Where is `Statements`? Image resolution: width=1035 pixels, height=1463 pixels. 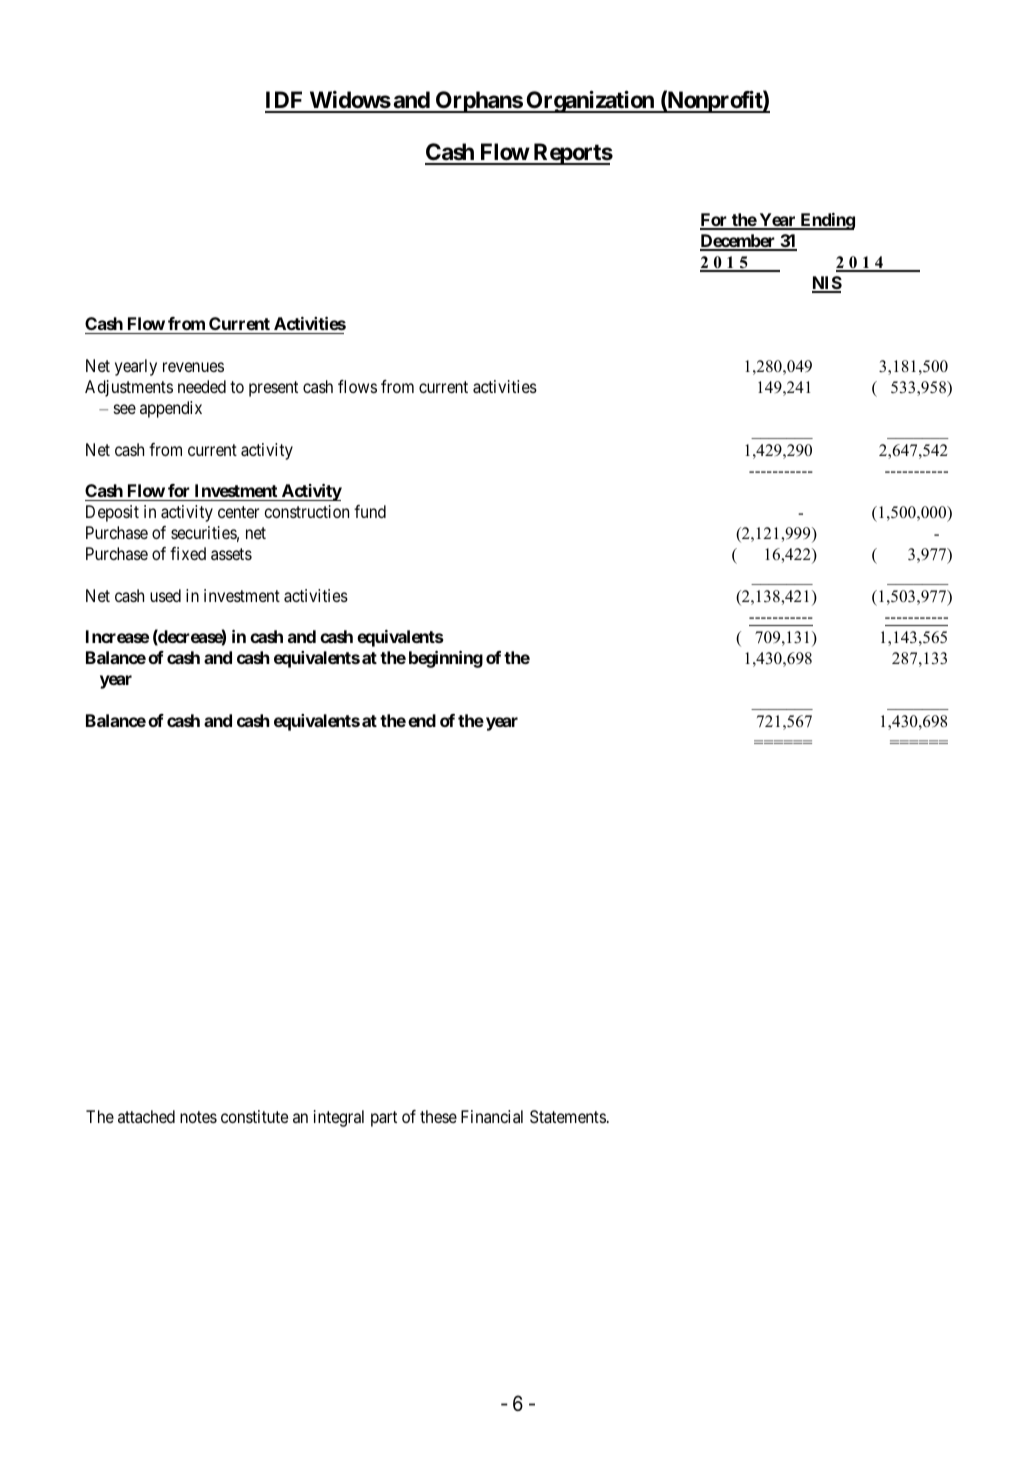
Statements is located at coordinates (568, 1116).
